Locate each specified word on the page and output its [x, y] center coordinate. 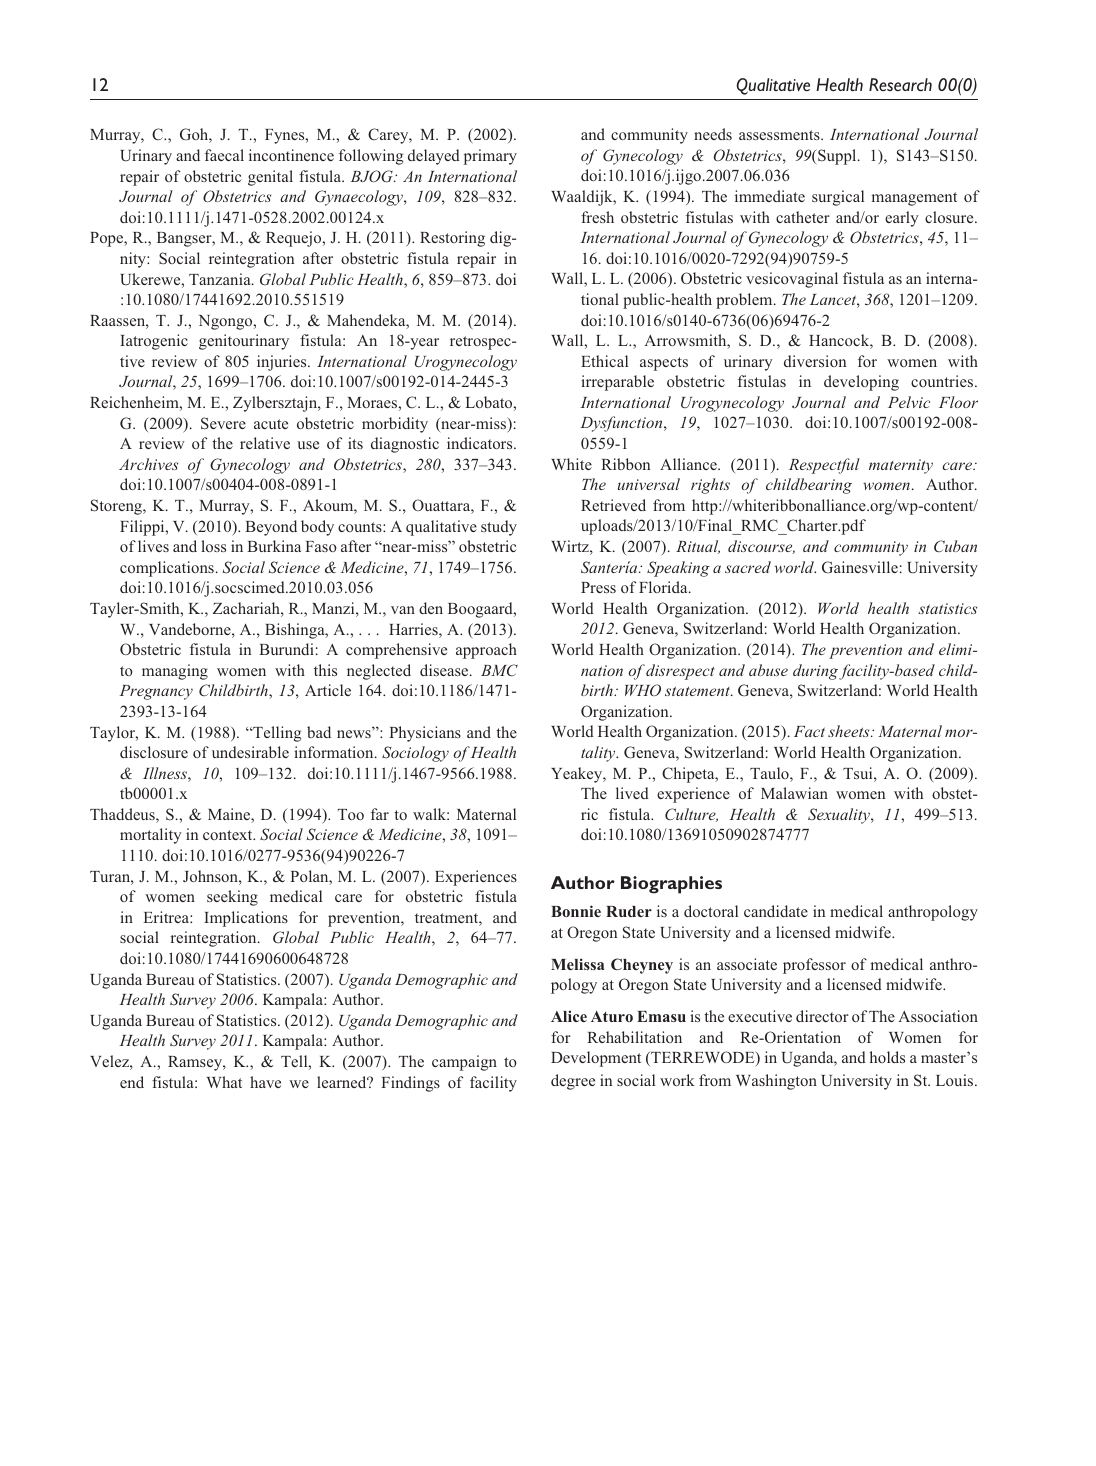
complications [167, 569]
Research [900, 85]
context [229, 835]
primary [490, 157]
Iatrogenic [154, 342]
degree [573, 1082]
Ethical [604, 361]
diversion [815, 361]
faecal [224, 155]
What [224, 1082]
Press [598, 587]
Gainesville [860, 567]
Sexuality [840, 816]
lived [632, 793]
